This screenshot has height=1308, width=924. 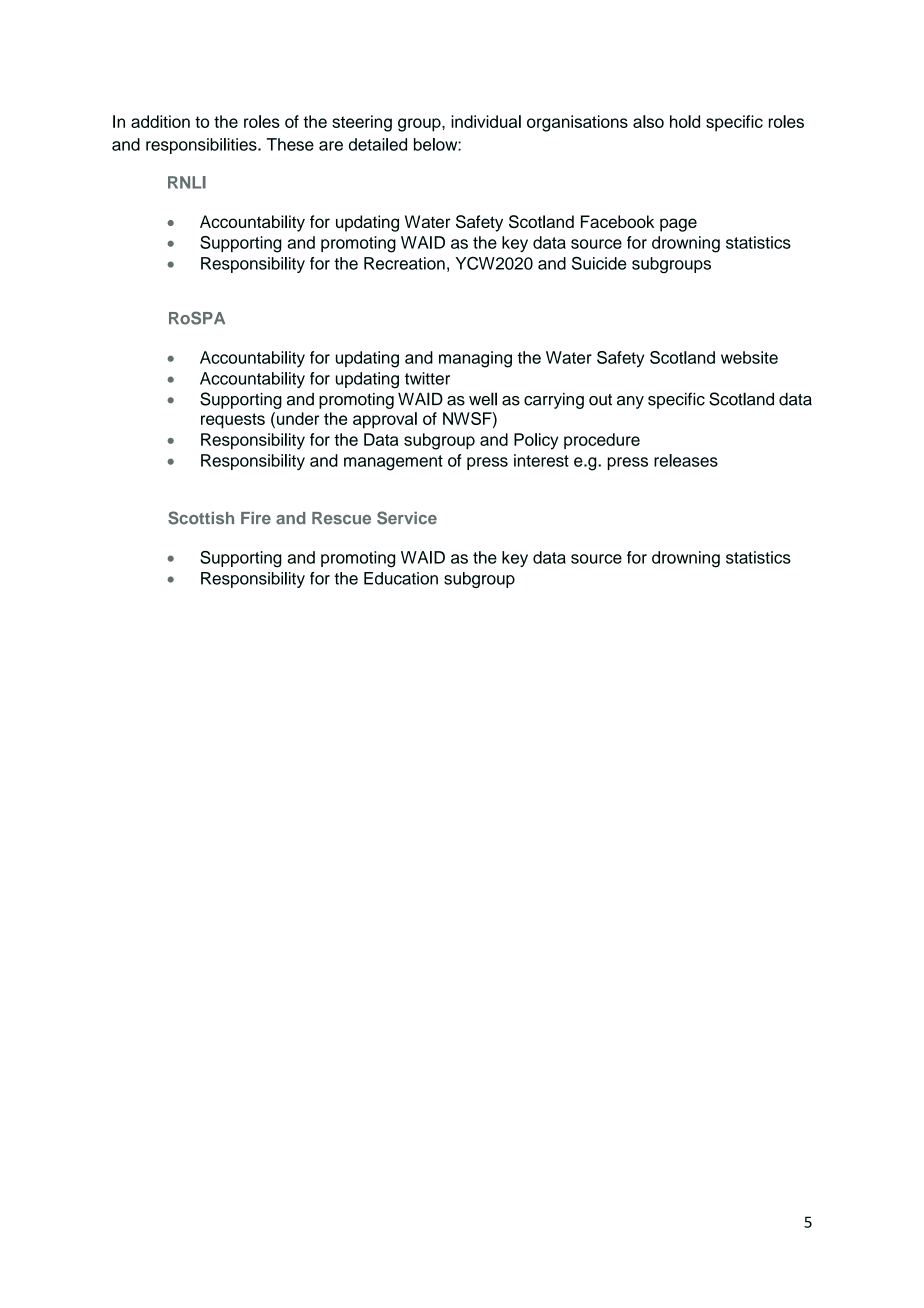 What do you see at coordinates (599, 263) in the screenshot?
I see `Suicide` at bounding box center [599, 263].
